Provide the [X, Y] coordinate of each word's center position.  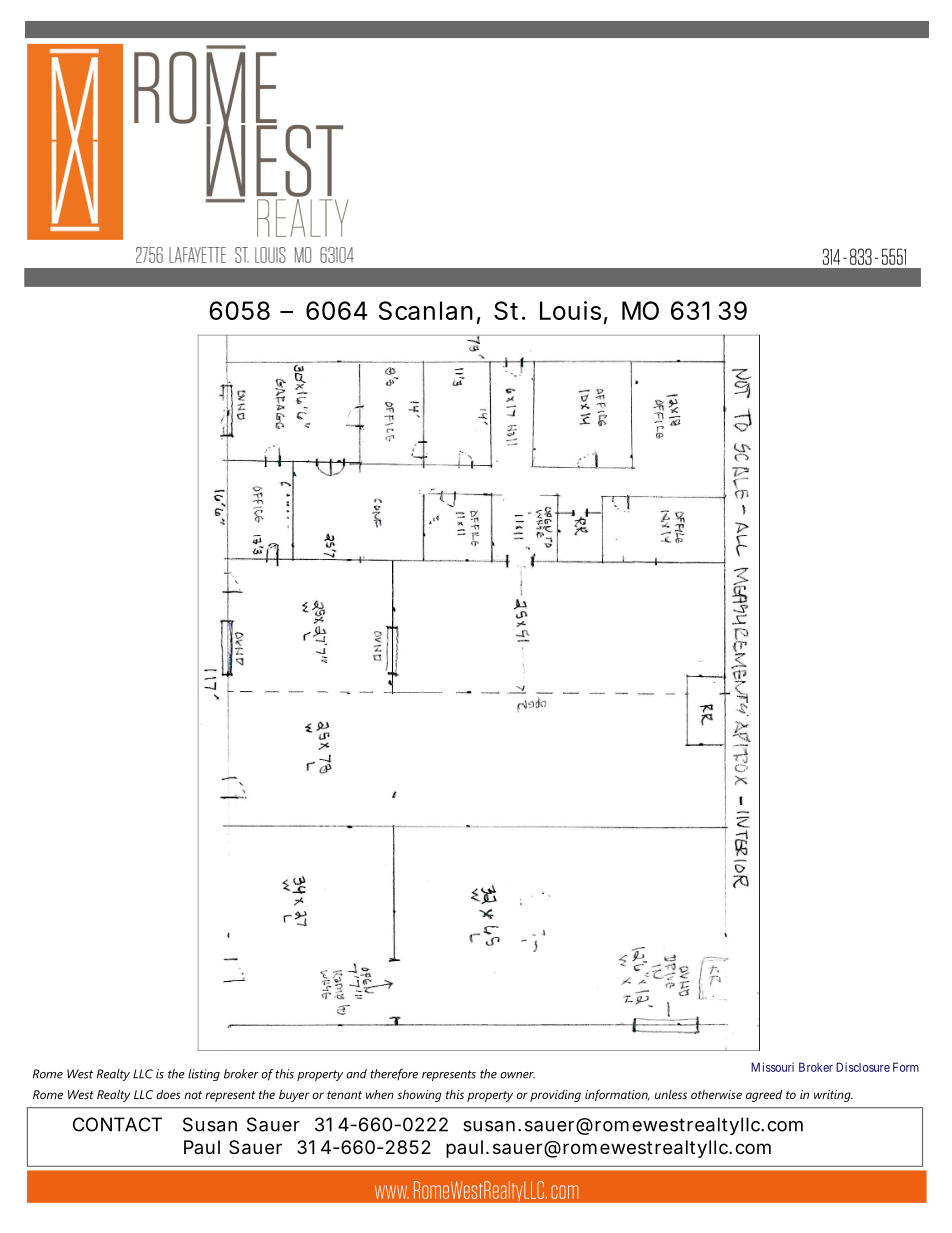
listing [204, 1075]
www [392, 1192]
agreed [764, 1096]
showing [419, 1096]
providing [555, 1096]
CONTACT [117, 1124]
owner [517, 1075]
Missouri [772, 1067]
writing [833, 1096]
